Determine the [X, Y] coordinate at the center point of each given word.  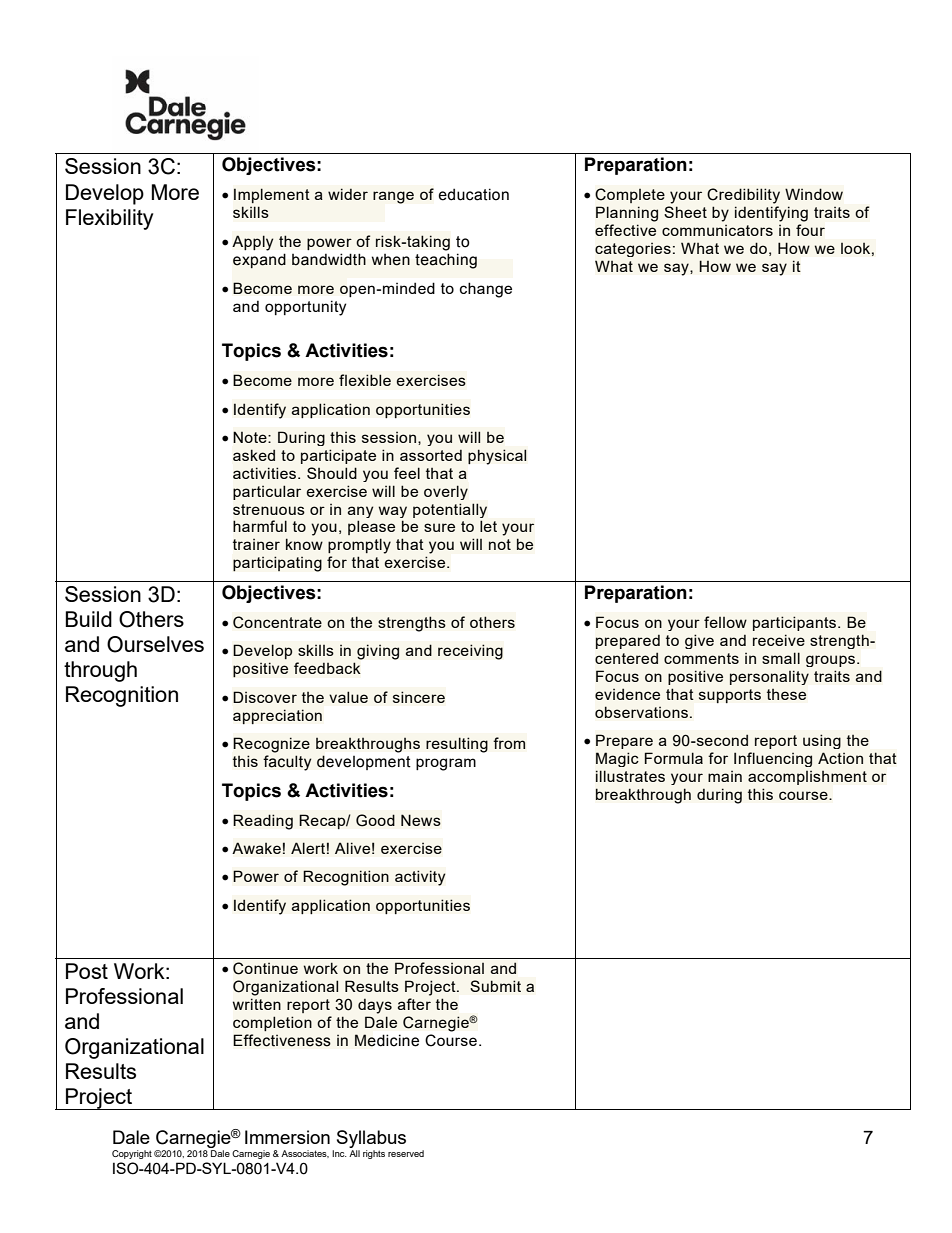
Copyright [132, 1154]
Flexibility [109, 219]
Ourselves [155, 644]
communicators [717, 230]
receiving [470, 652]
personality [769, 677]
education [474, 194]
